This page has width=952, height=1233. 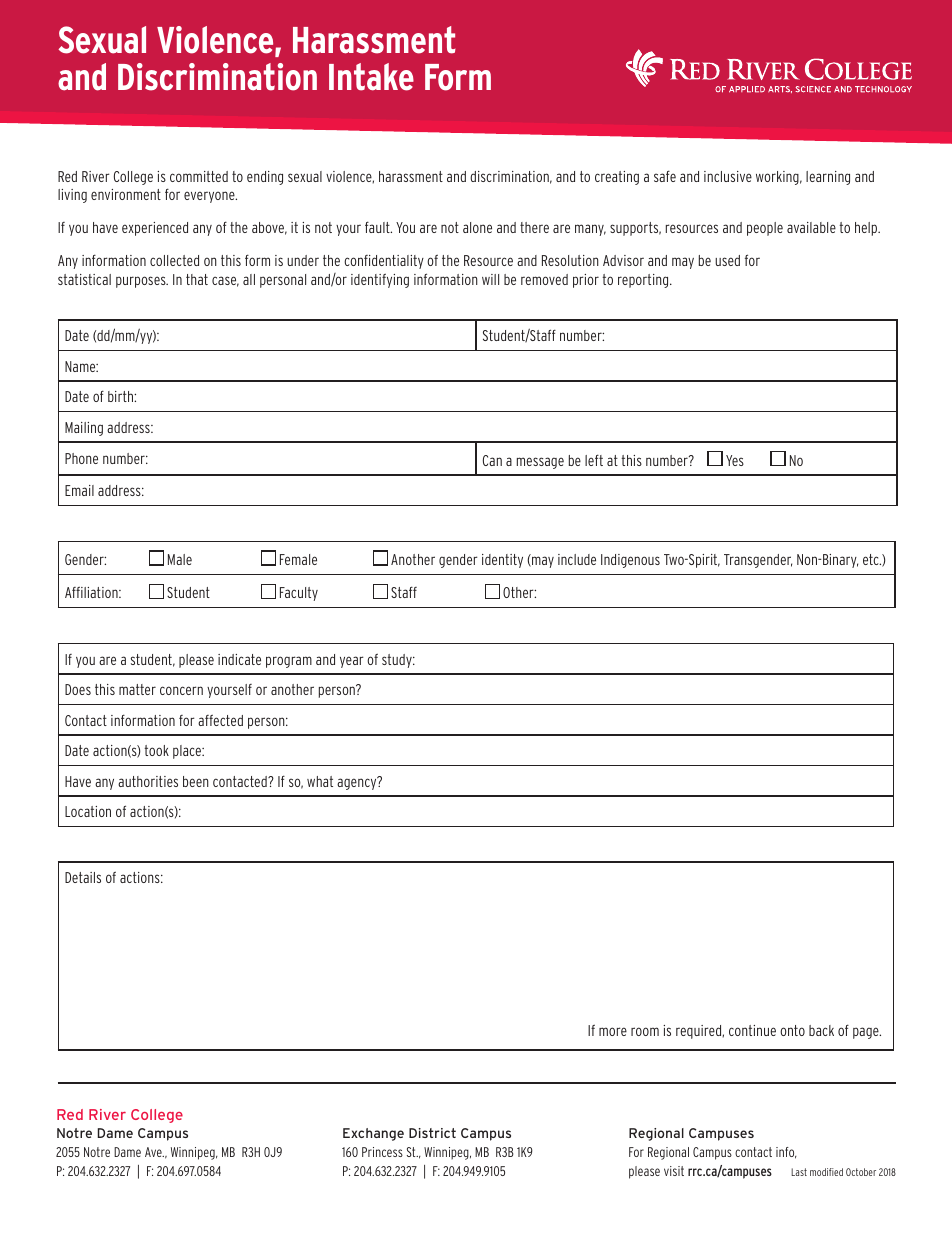 I want to click on Email, so click(x=79, y=490).
